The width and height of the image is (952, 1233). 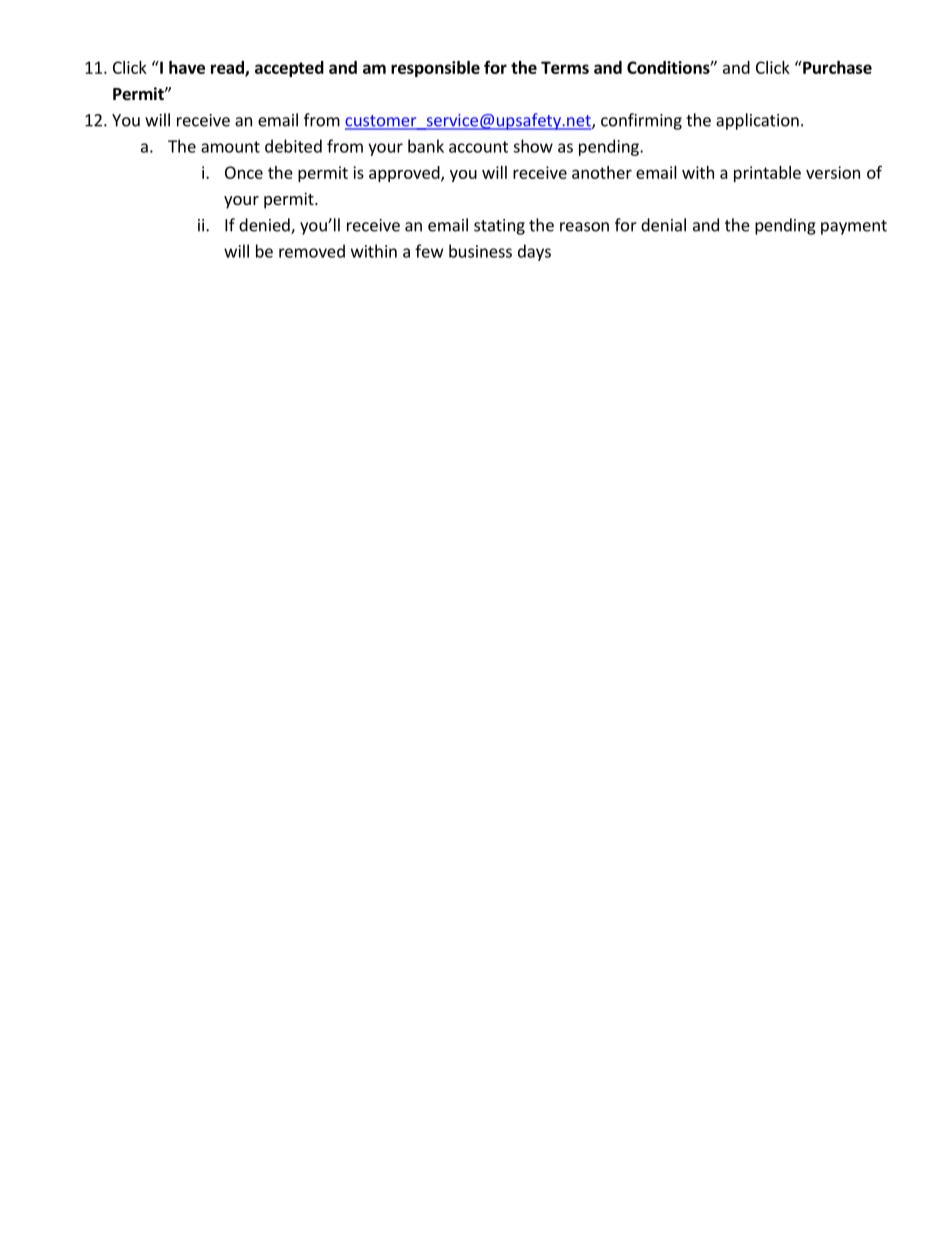 I want to click on printable, so click(x=767, y=174).
